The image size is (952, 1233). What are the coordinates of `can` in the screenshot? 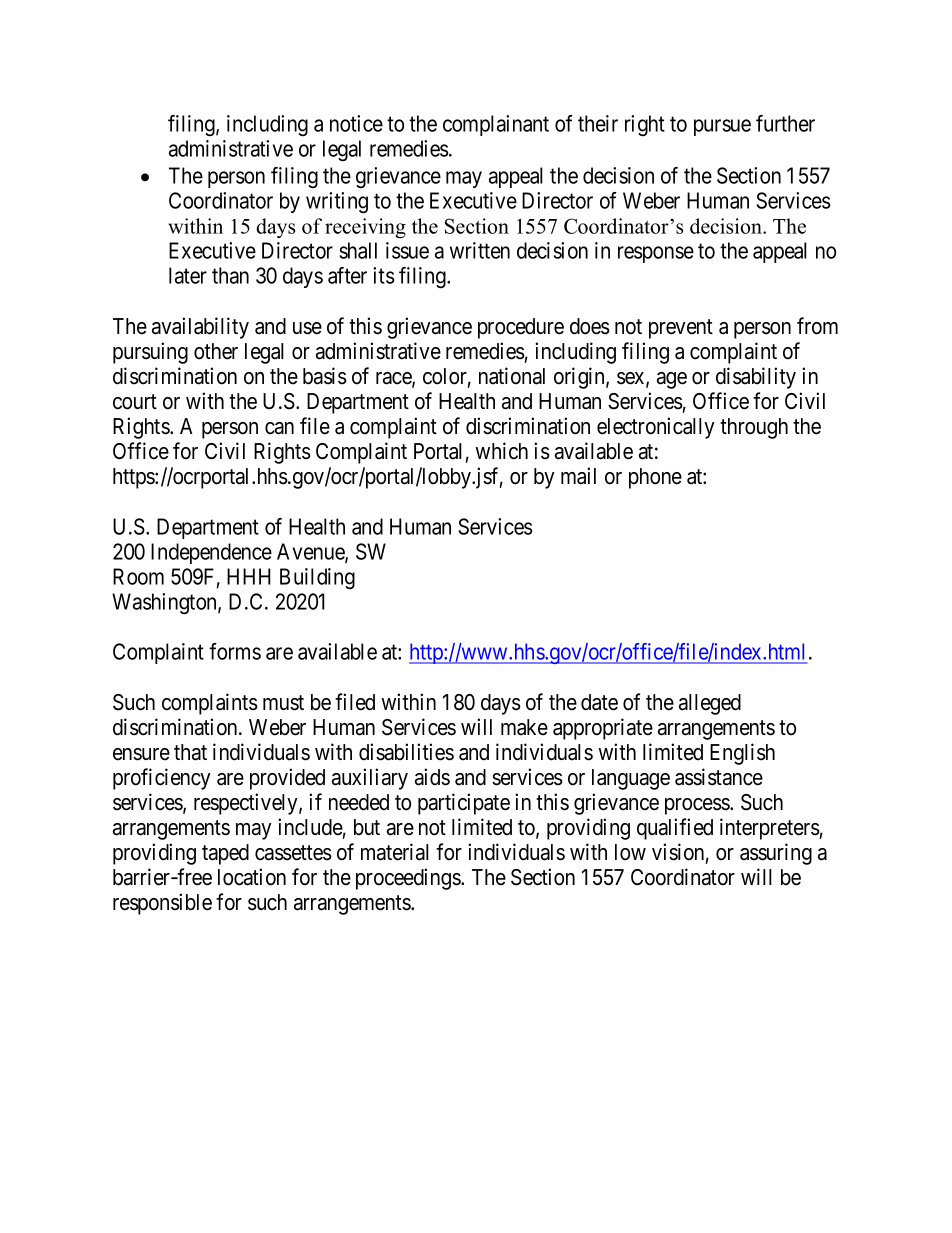 It's located at (279, 428).
